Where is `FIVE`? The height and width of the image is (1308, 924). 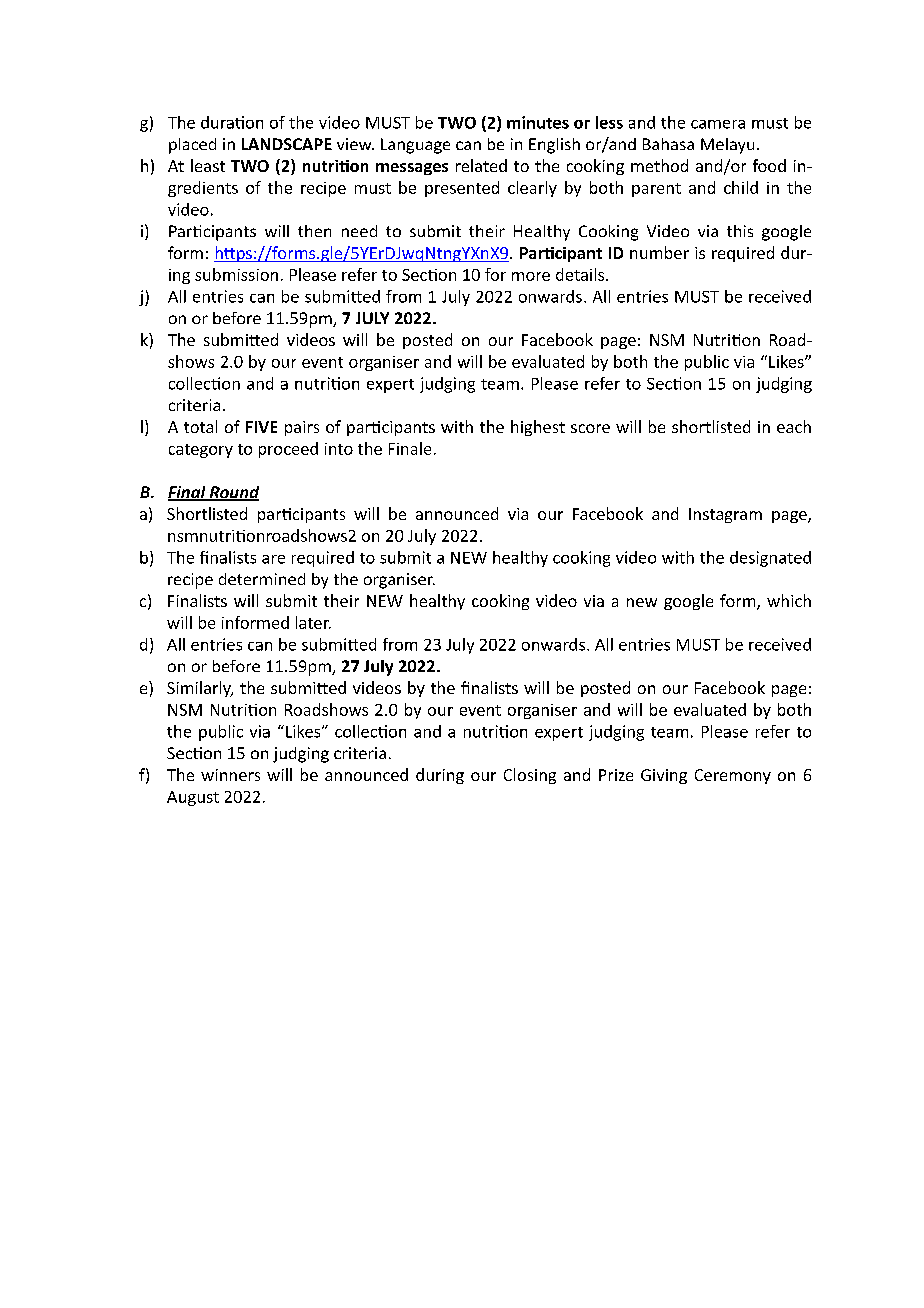
FIVE is located at coordinates (261, 427).
